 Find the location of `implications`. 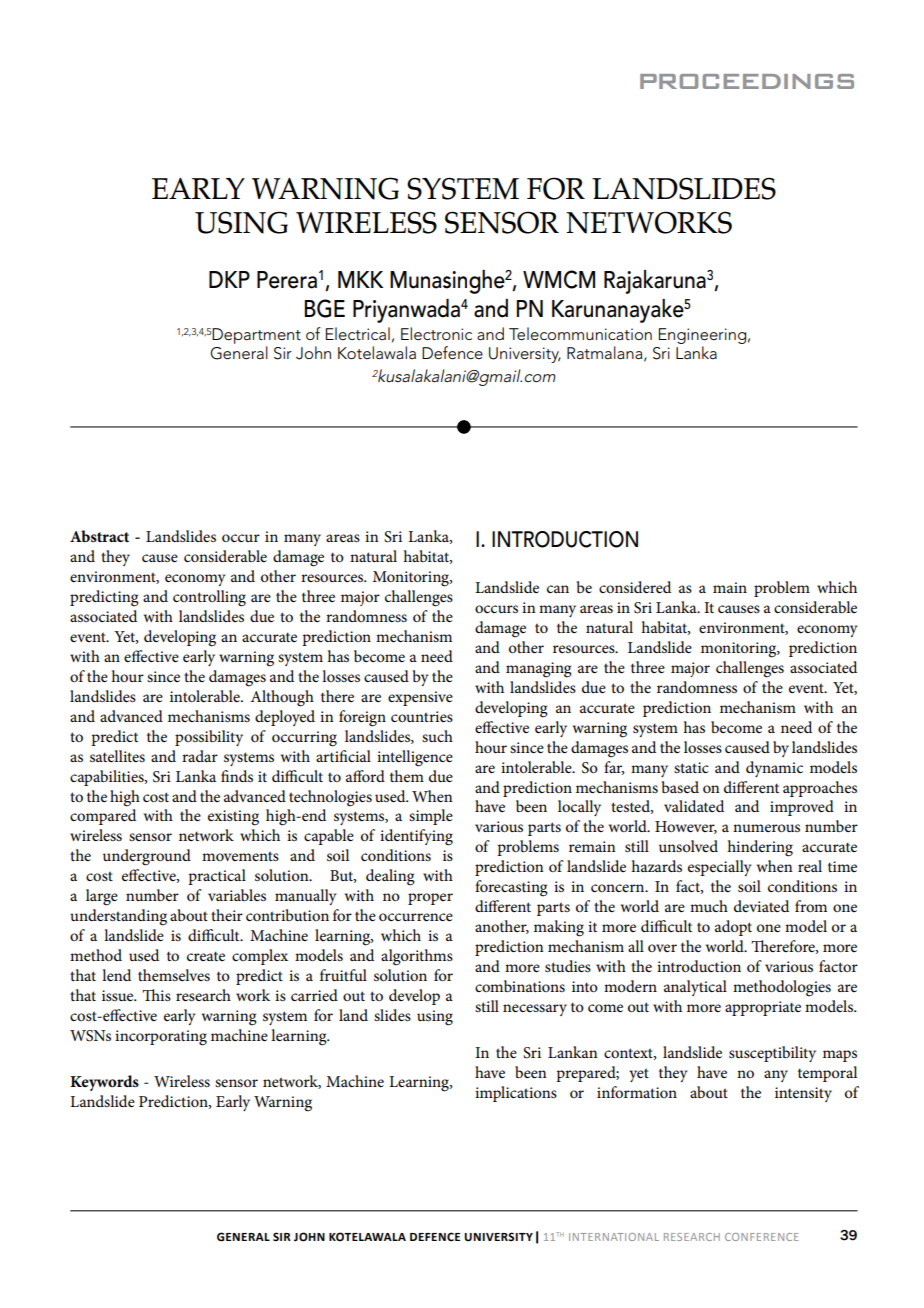

implications is located at coordinates (516, 1094).
